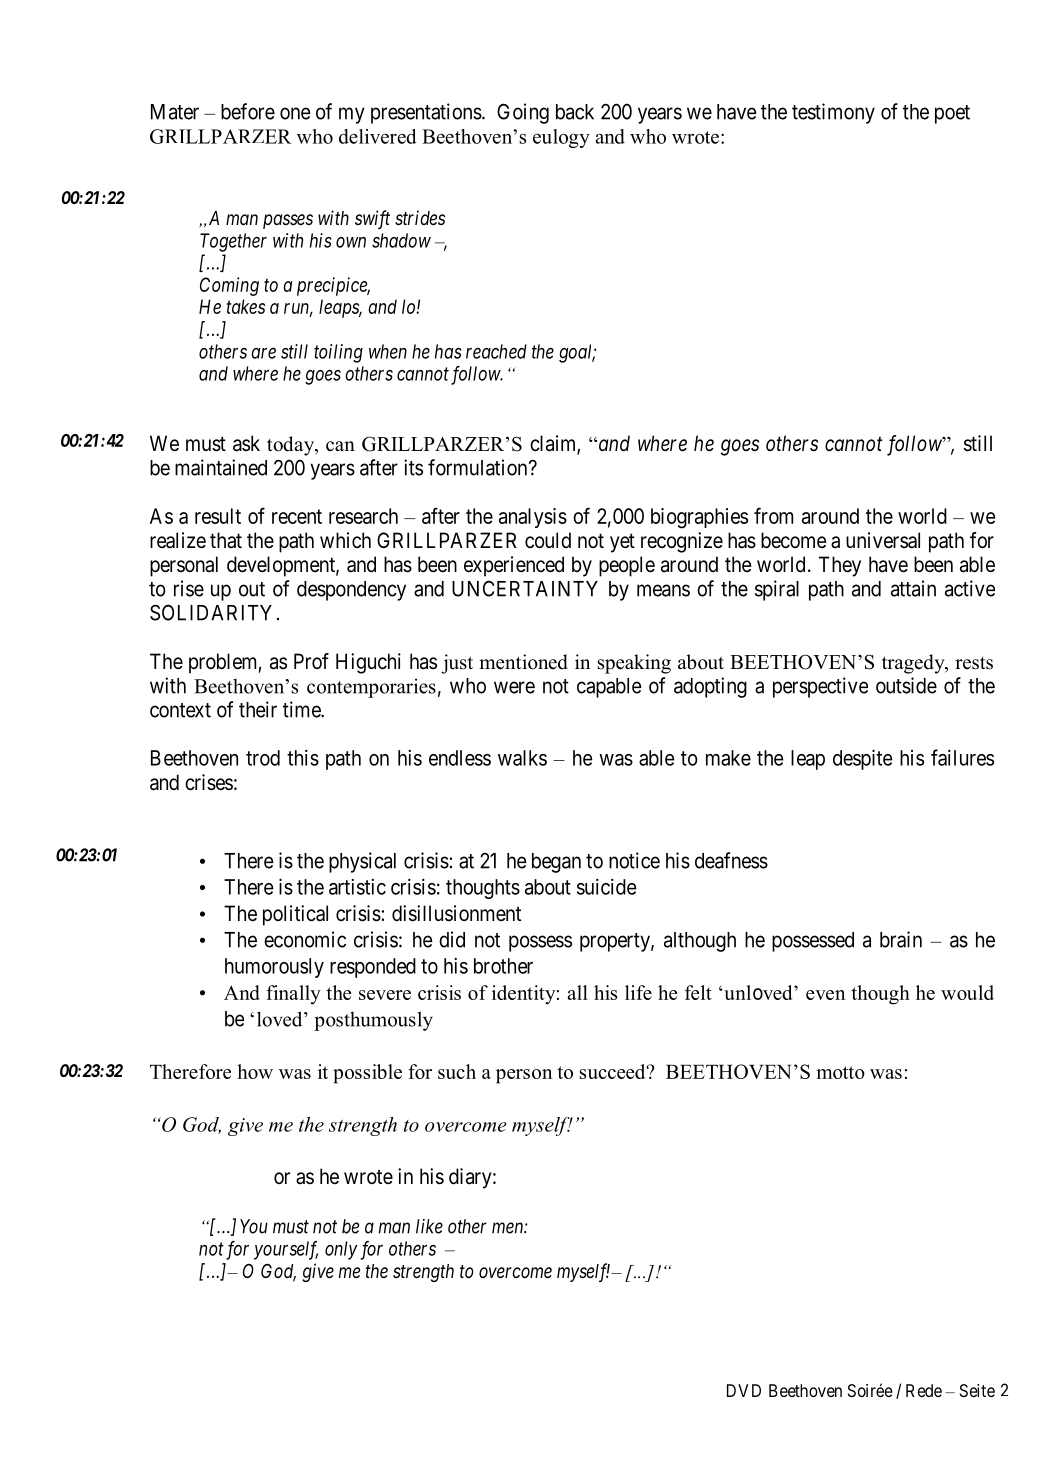 This image has width=1044, height=1475. What do you see at coordinates (556, 863) in the image?
I see `began` at bounding box center [556, 863].
